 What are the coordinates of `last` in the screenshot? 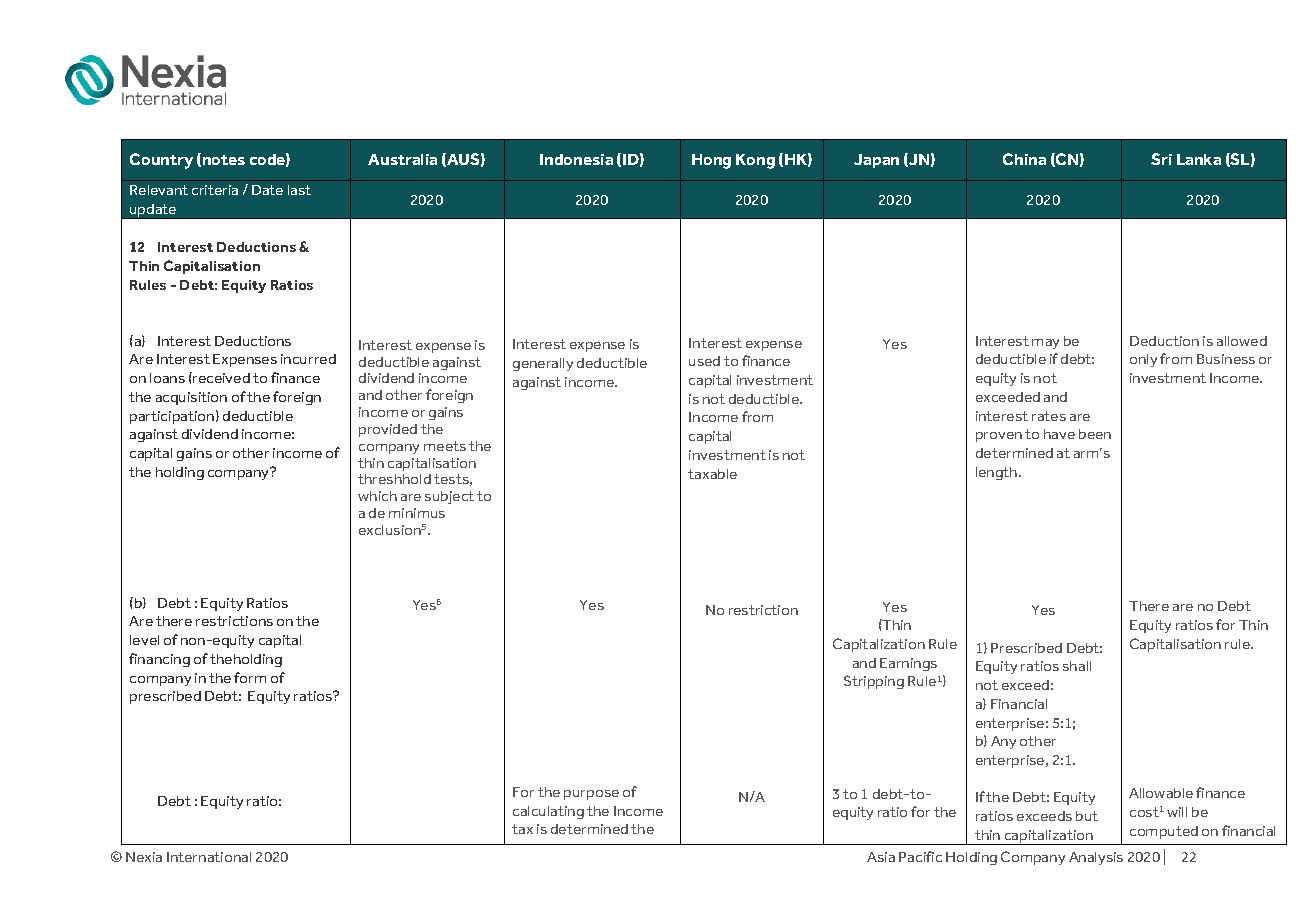 It's located at (299, 190).
